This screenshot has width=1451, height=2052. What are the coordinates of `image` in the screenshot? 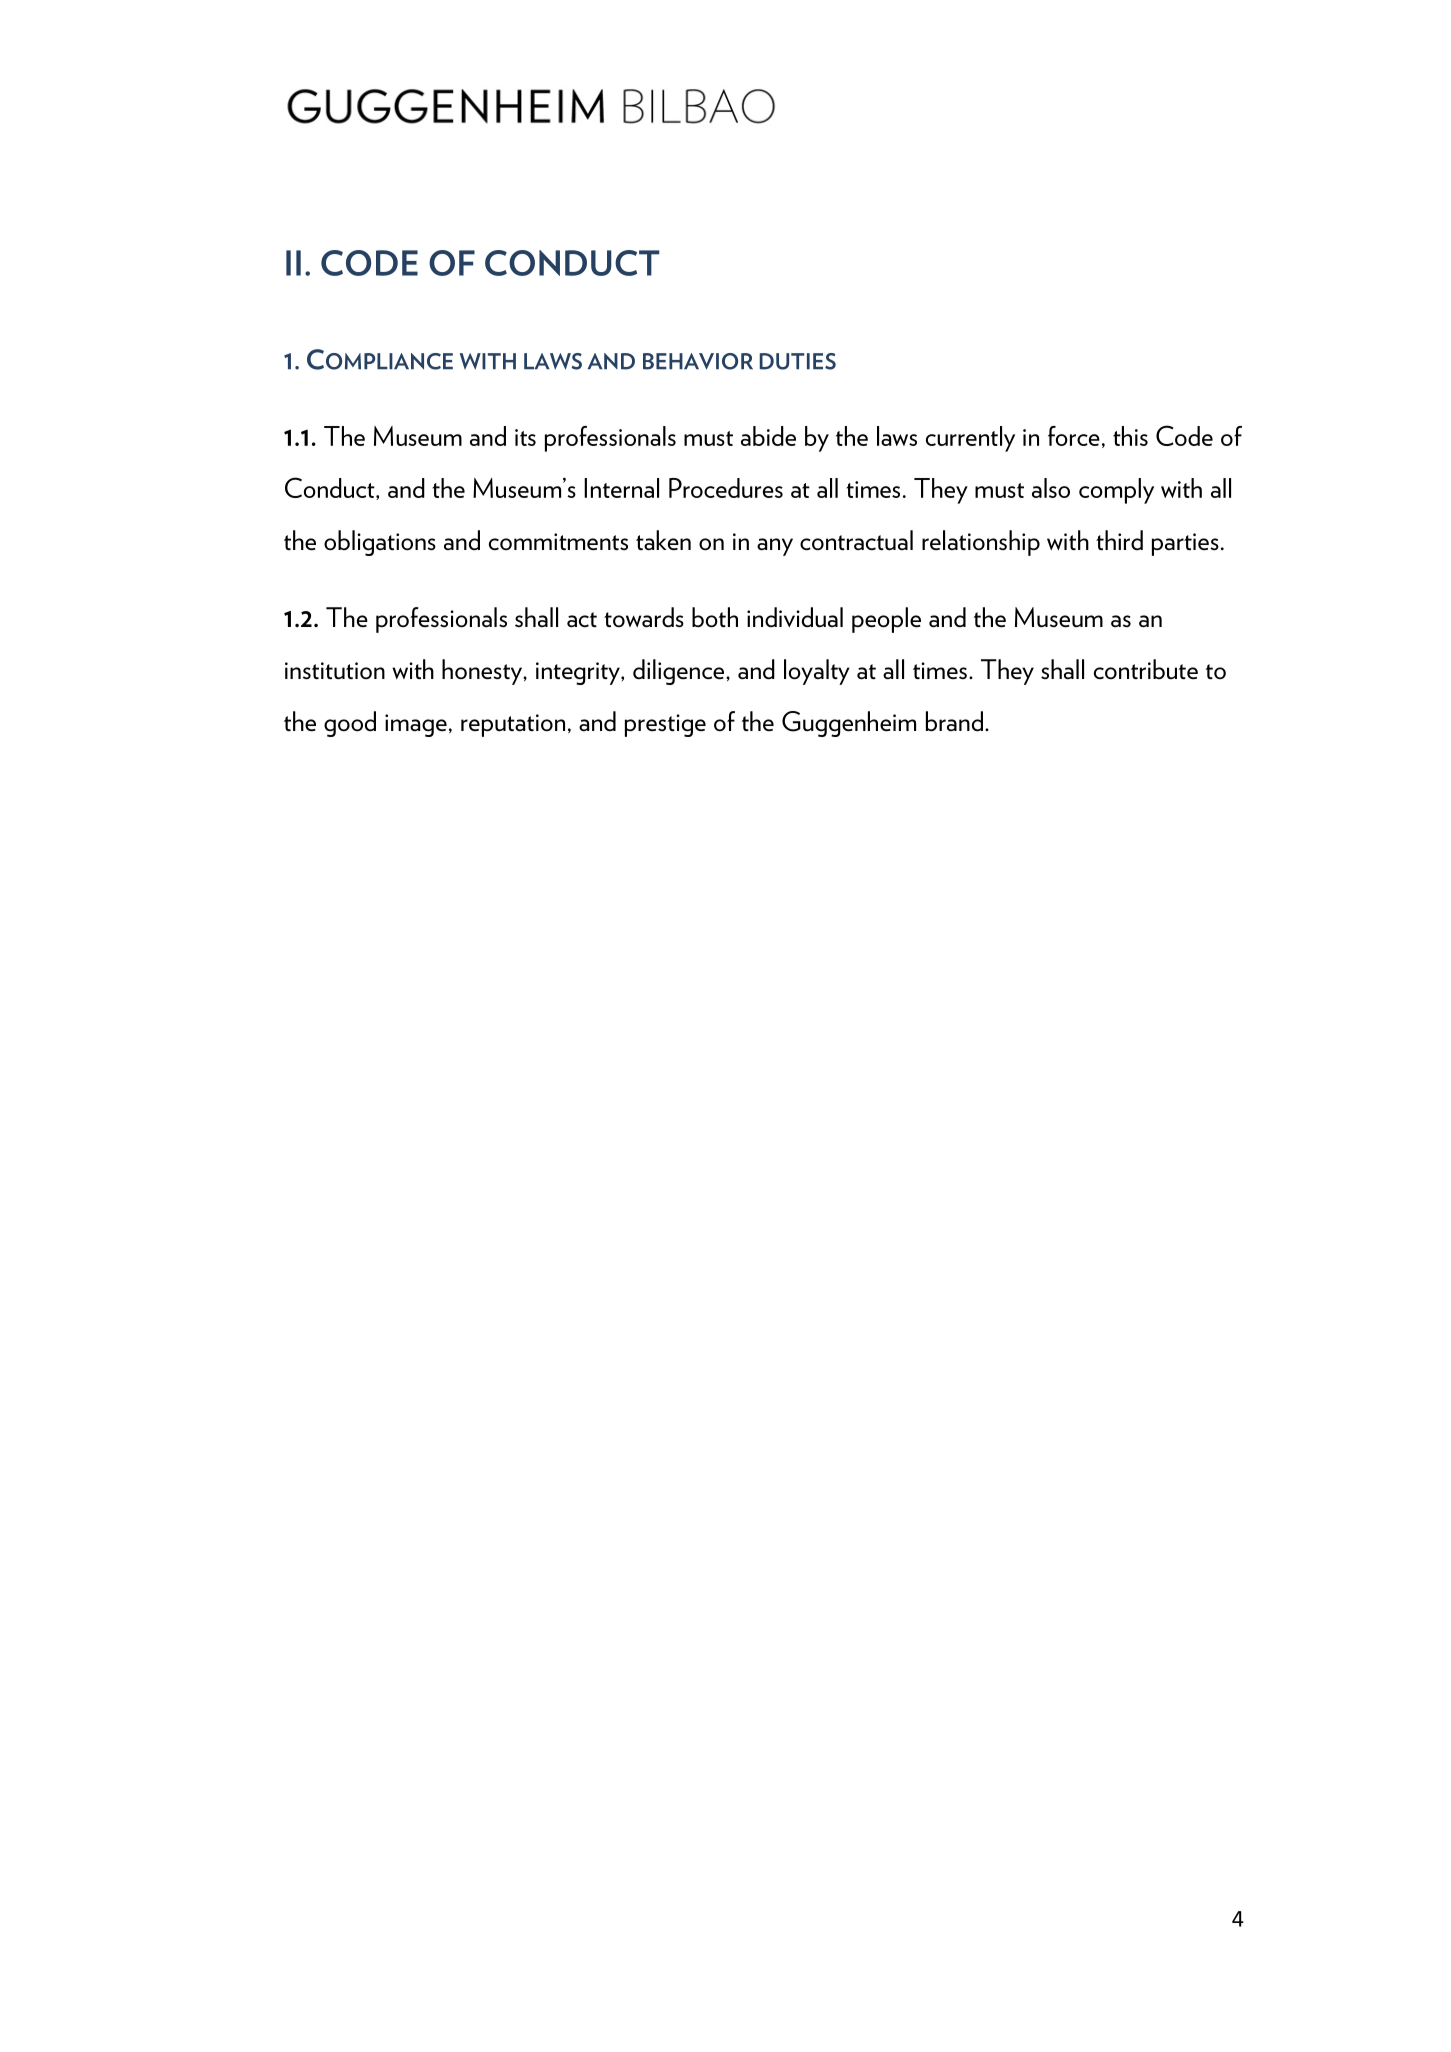 It's located at (416, 725).
